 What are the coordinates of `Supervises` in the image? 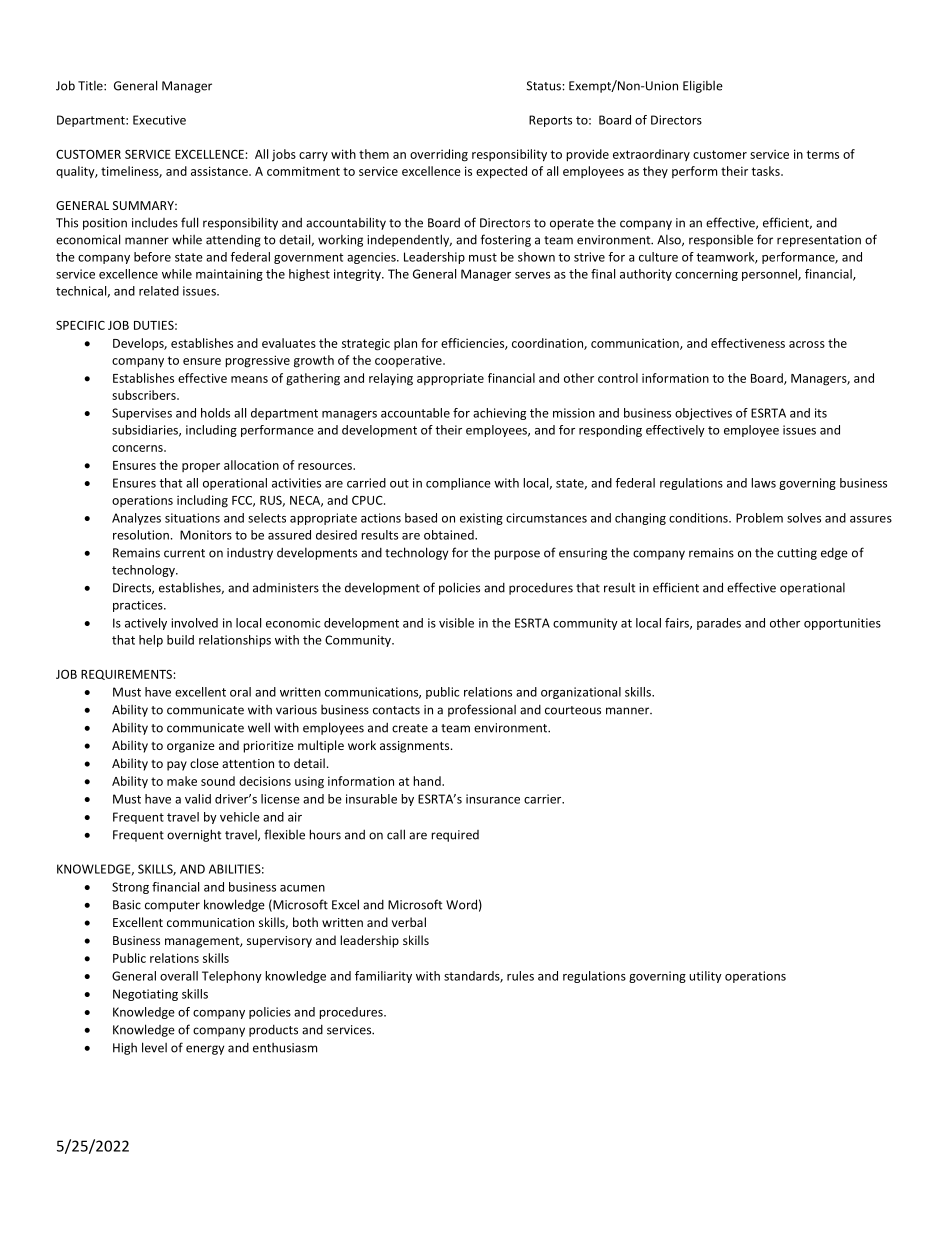 It's located at (142, 414).
